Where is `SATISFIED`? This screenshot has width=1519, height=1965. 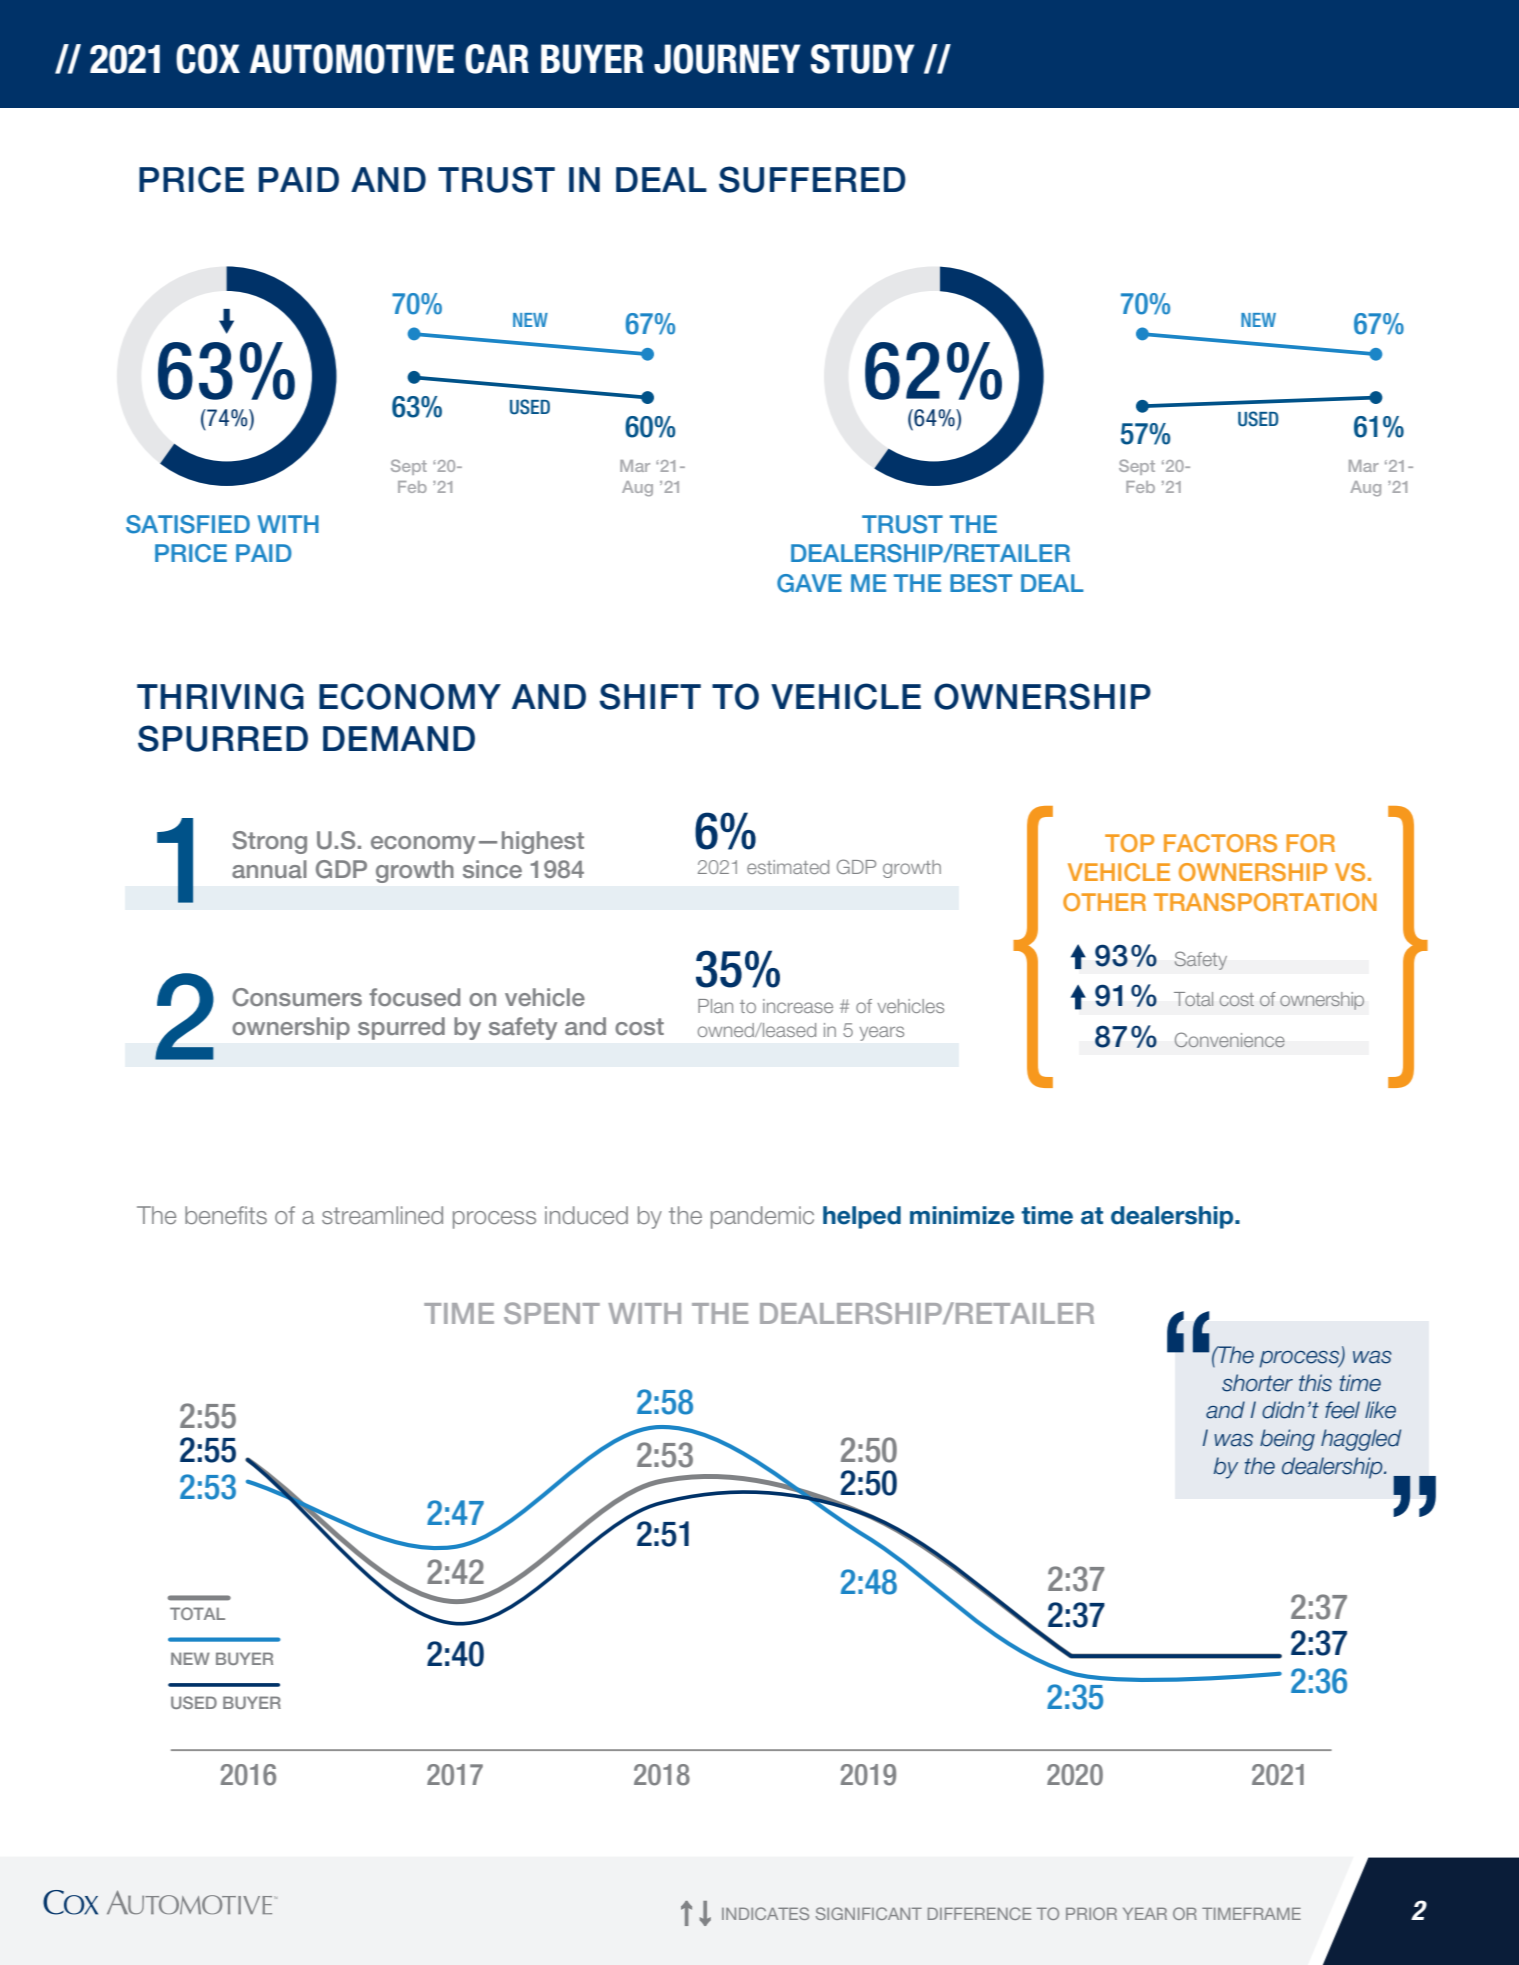
SATISFIED is located at coordinates (188, 524).
